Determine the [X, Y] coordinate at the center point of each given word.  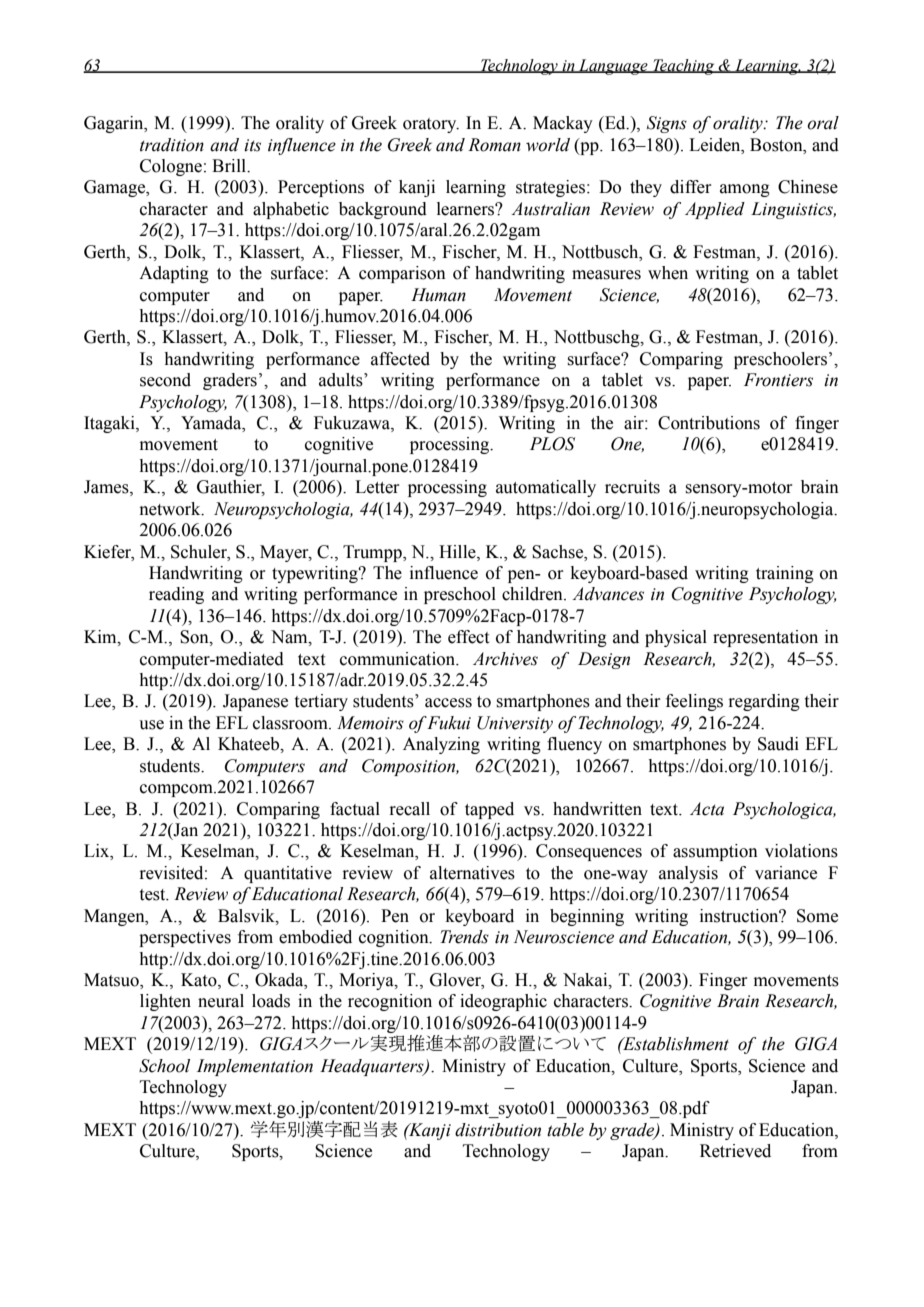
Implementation [255, 1067]
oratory [431, 125]
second [165, 380]
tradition [172, 145]
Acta [707, 809]
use [151, 725]
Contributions [709, 423]
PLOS [552, 444]
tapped [489, 810]
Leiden [716, 145]
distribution [498, 1130]
